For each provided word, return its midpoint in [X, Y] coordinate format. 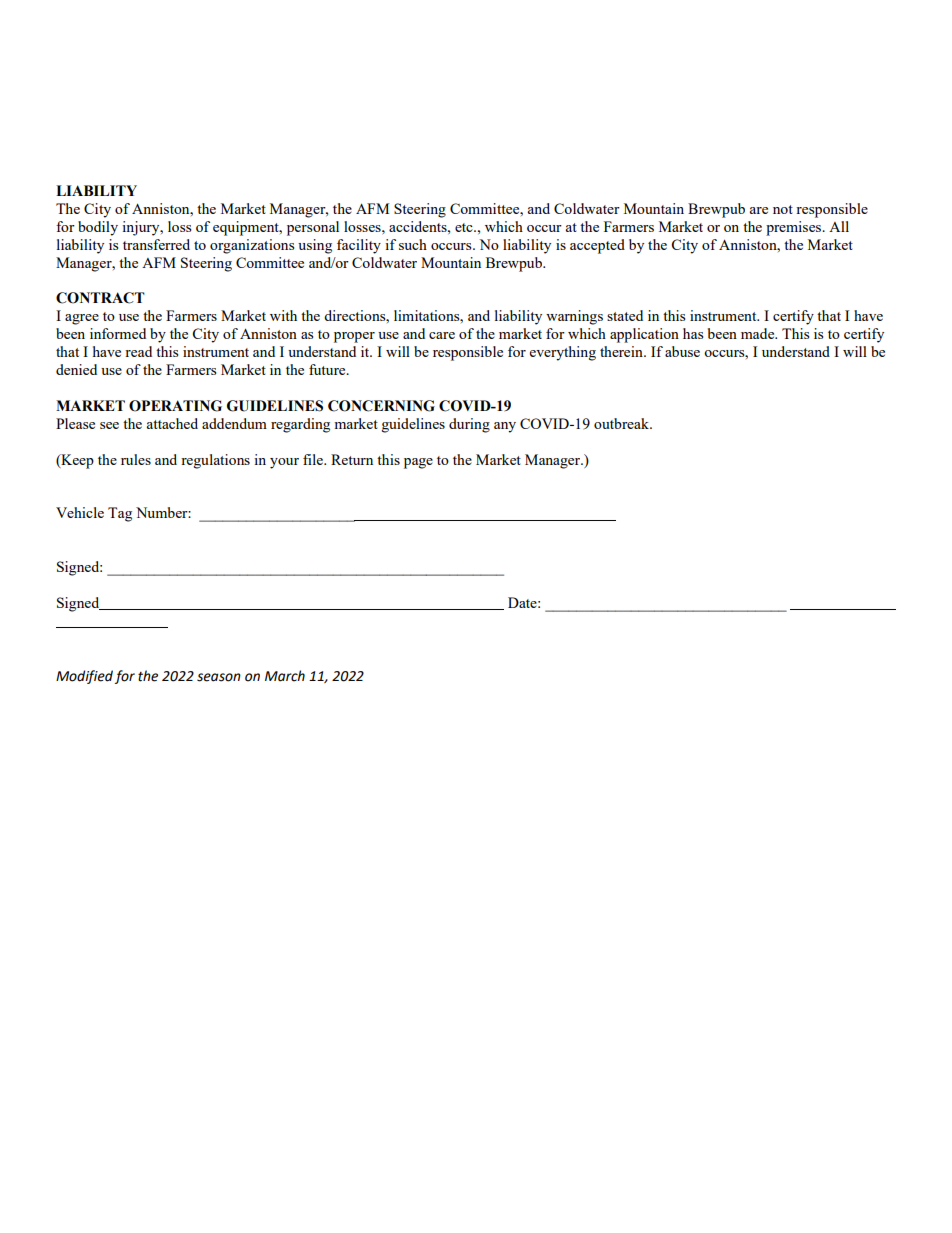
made [759, 333]
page [418, 463]
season [219, 677]
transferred [156, 244]
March [285, 676]
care [442, 335]
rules [136, 459]
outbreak [623, 423]
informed [118, 333]
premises [795, 228]
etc [465, 227]
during [469, 425]
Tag [120, 514]
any [505, 427]
